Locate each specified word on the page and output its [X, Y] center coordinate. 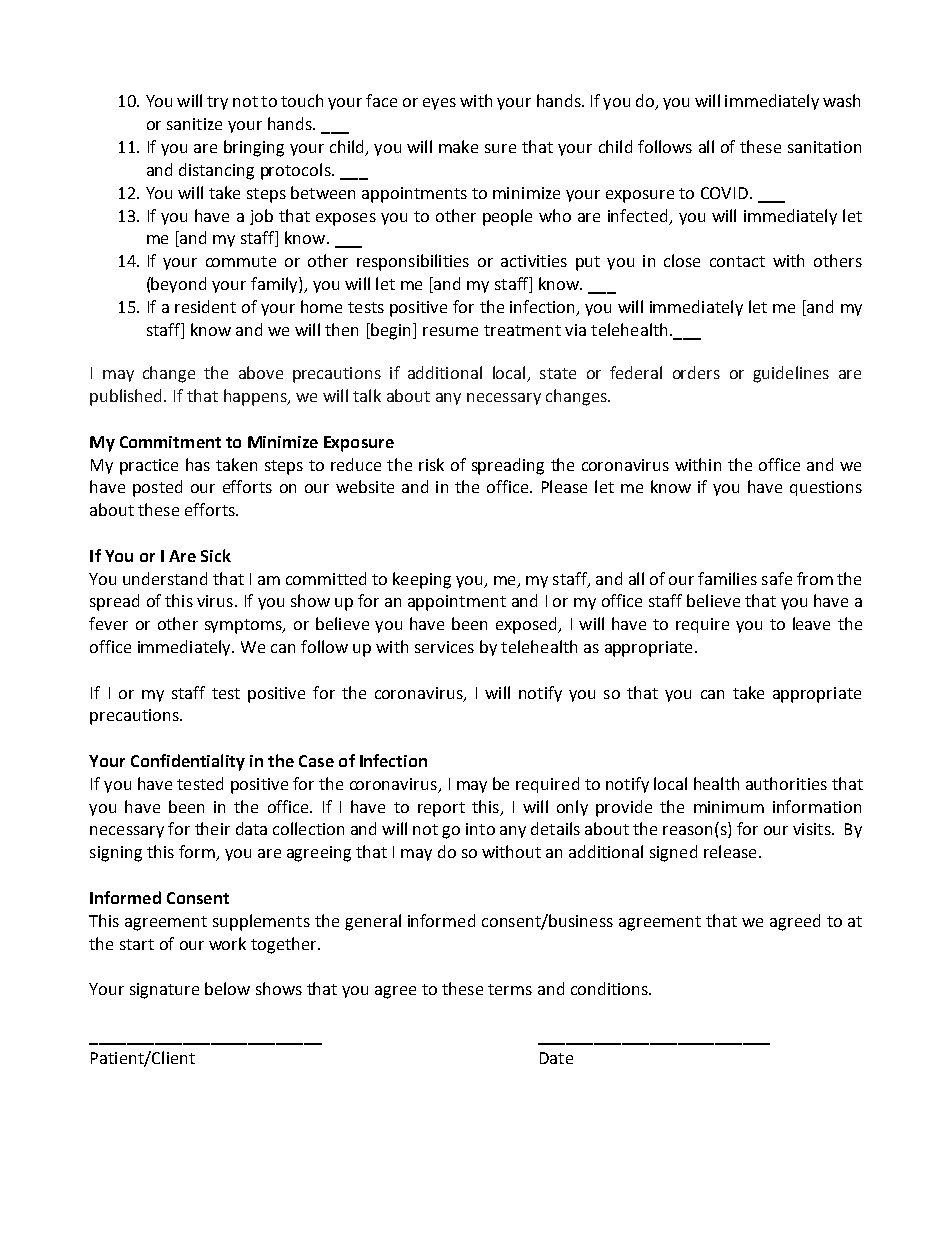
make [458, 146]
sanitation [824, 147]
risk [431, 464]
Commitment [170, 442]
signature [164, 991]
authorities [786, 783]
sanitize [194, 124]
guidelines [791, 374]
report [441, 809]
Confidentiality [188, 762]
